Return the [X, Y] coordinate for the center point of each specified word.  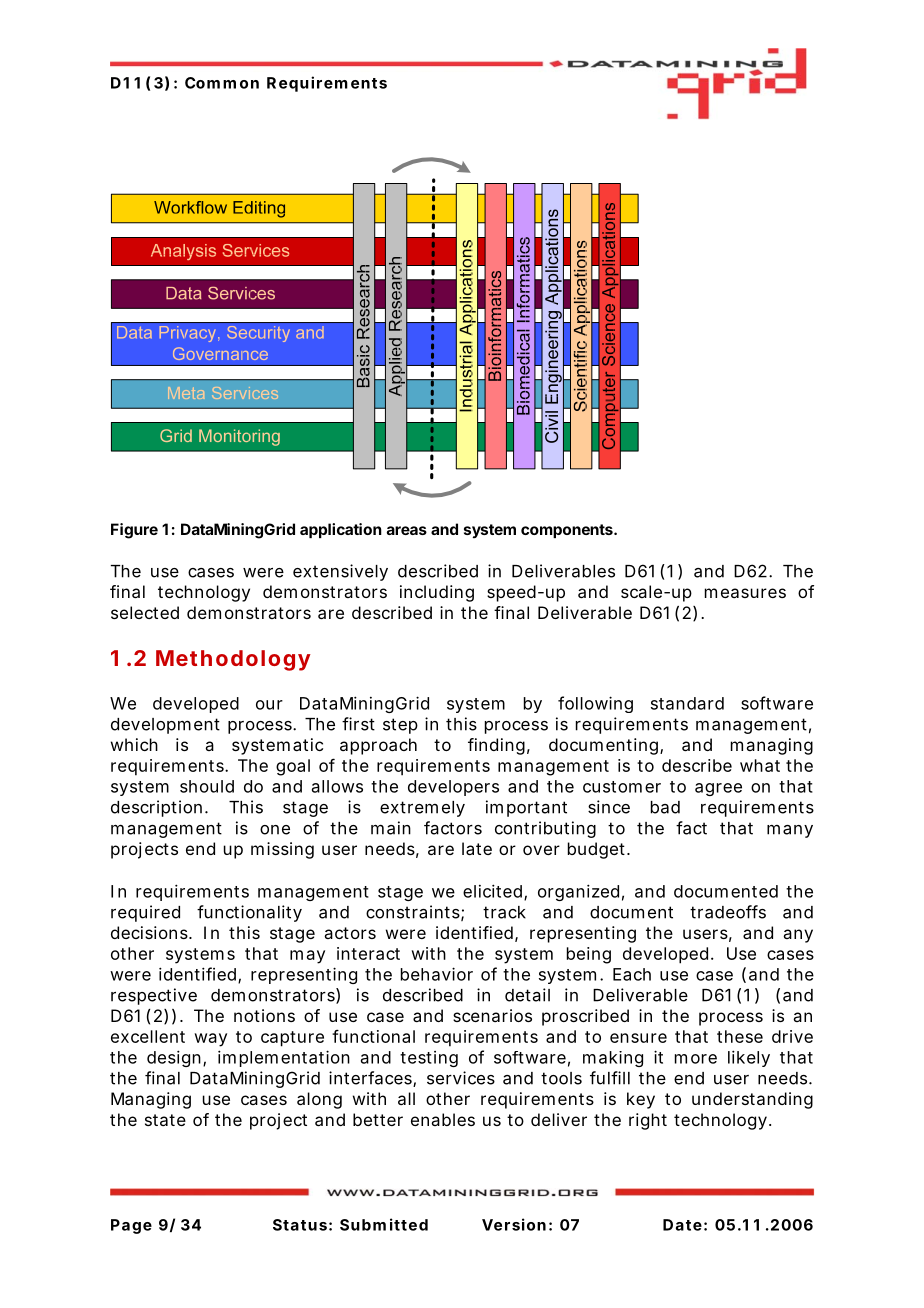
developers [453, 788]
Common [222, 83]
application [341, 530]
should [207, 786]
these [740, 1036]
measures [745, 593]
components [568, 531]
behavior [437, 974]
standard [687, 703]
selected [145, 612]
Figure [134, 531]
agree [718, 789]
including [437, 593]
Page [131, 1226]
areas [407, 530]
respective [154, 996]
